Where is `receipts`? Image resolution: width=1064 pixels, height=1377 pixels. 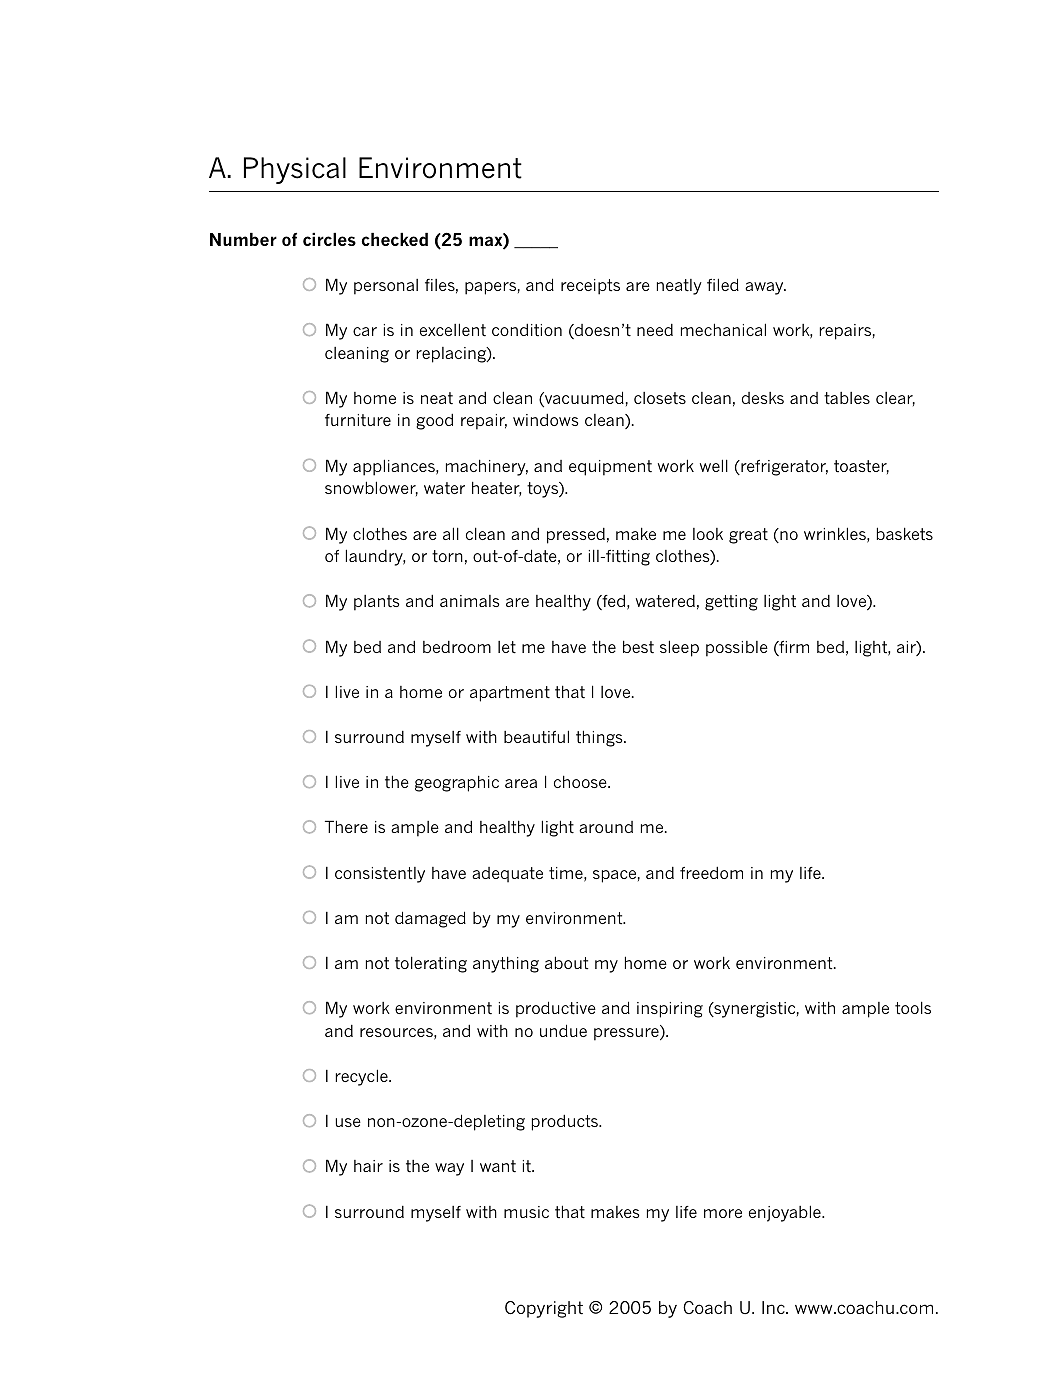
receipts is located at coordinates (590, 287).
